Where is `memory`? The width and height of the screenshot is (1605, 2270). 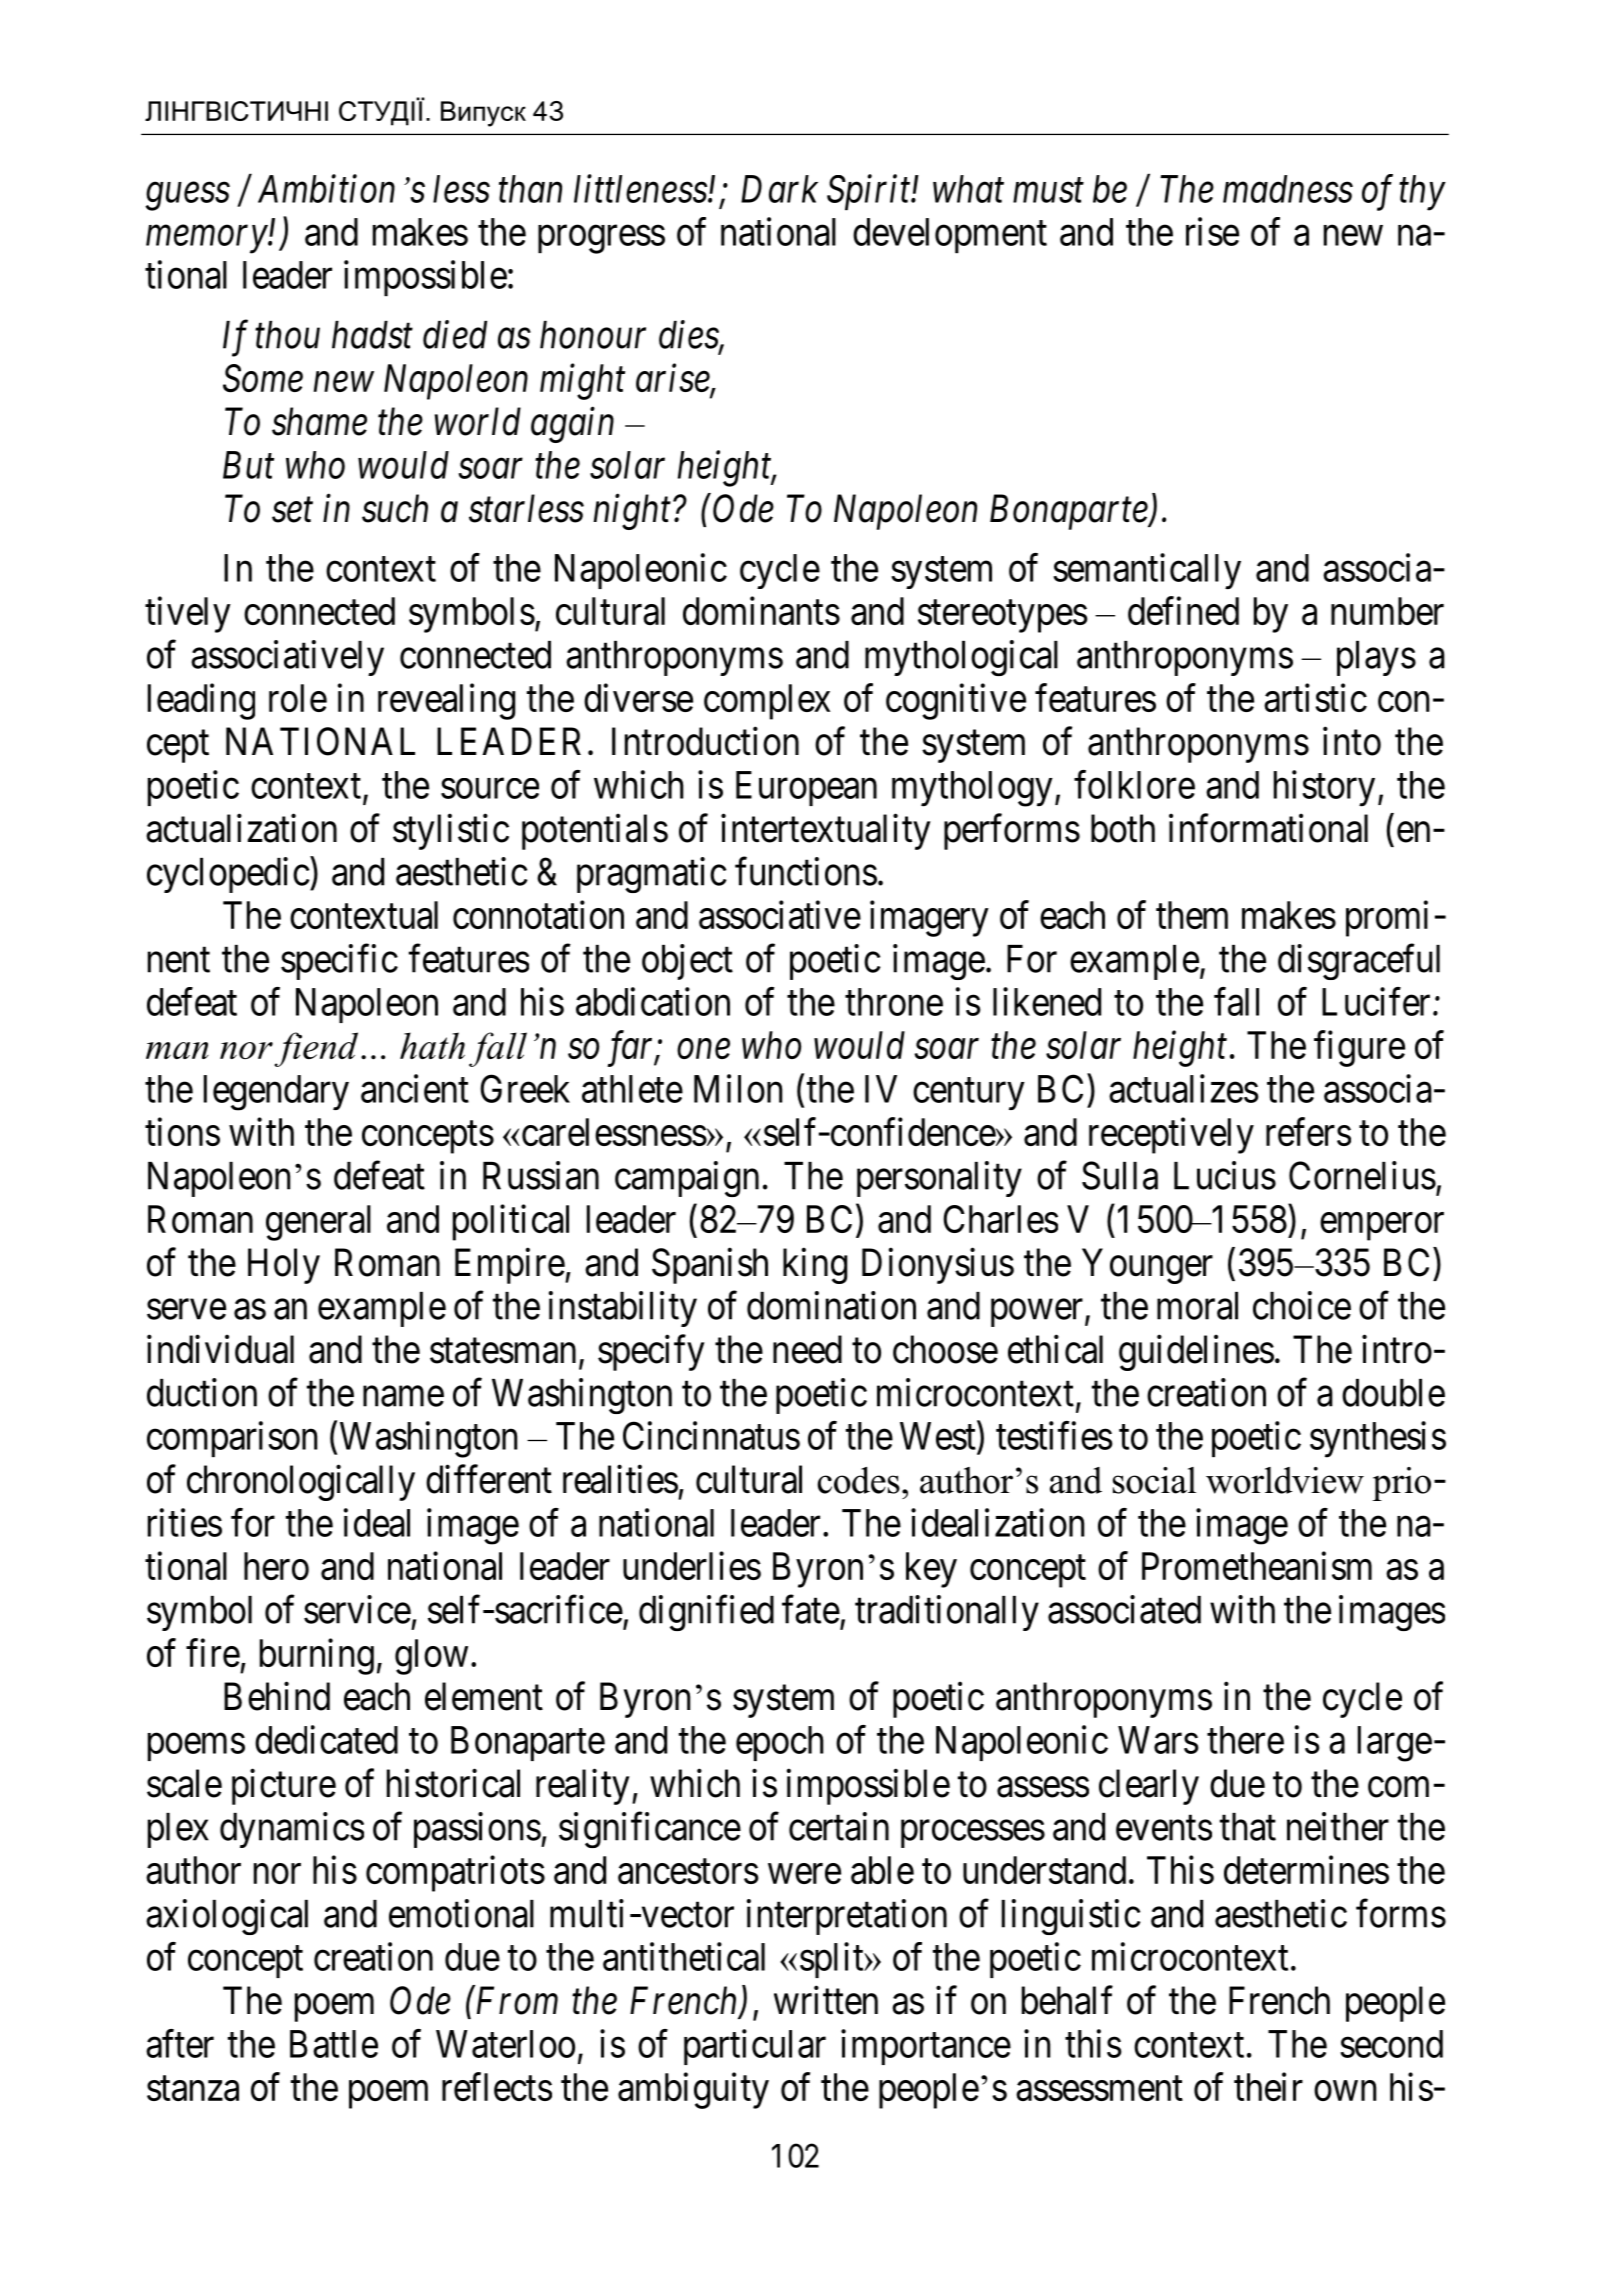 memory is located at coordinates (207, 240).
